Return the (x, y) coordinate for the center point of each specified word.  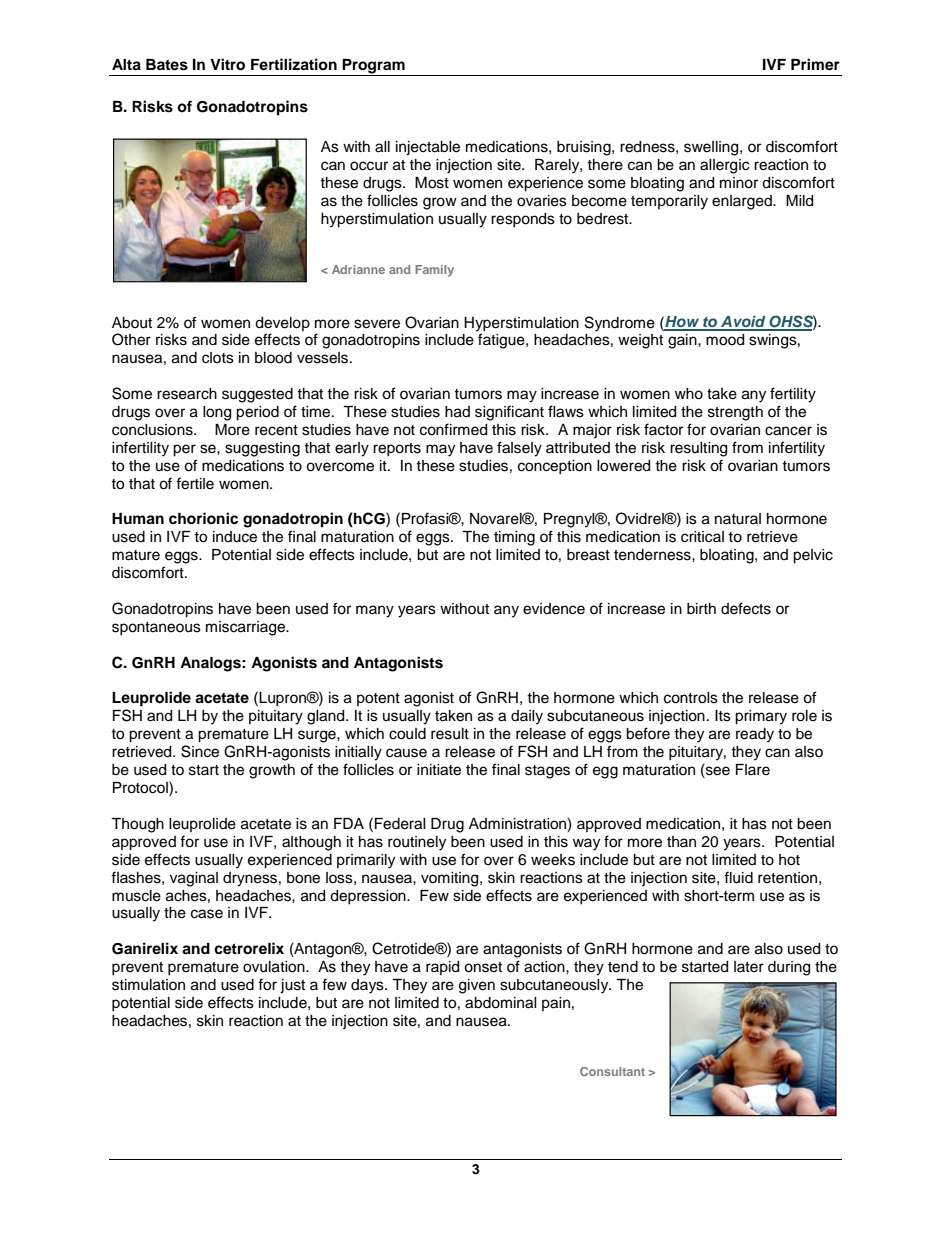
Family (434, 271)
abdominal (501, 1003)
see (717, 771)
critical (702, 537)
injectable (428, 148)
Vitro (227, 64)
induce (235, 537)
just (292, 986)
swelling (712, 148)
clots (218, 358)
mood (725, 340)
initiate (439, 770)
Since (200, 751)
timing (514, 538)
